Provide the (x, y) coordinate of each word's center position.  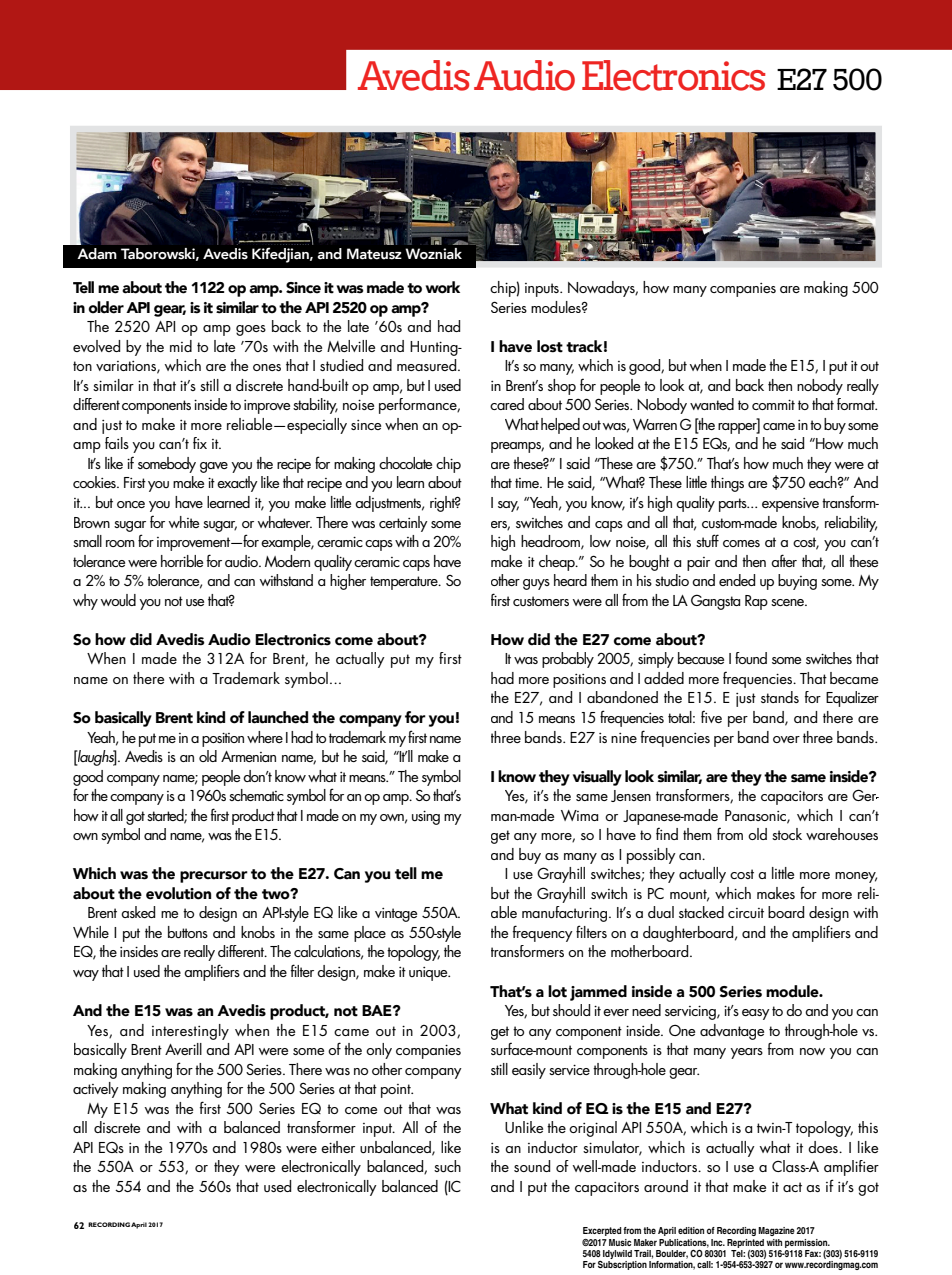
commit (773, 405)
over (786, 739)
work (442, 287)
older (106, 307)
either (338, 1147)
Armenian (248, 756)
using (426, 818)
